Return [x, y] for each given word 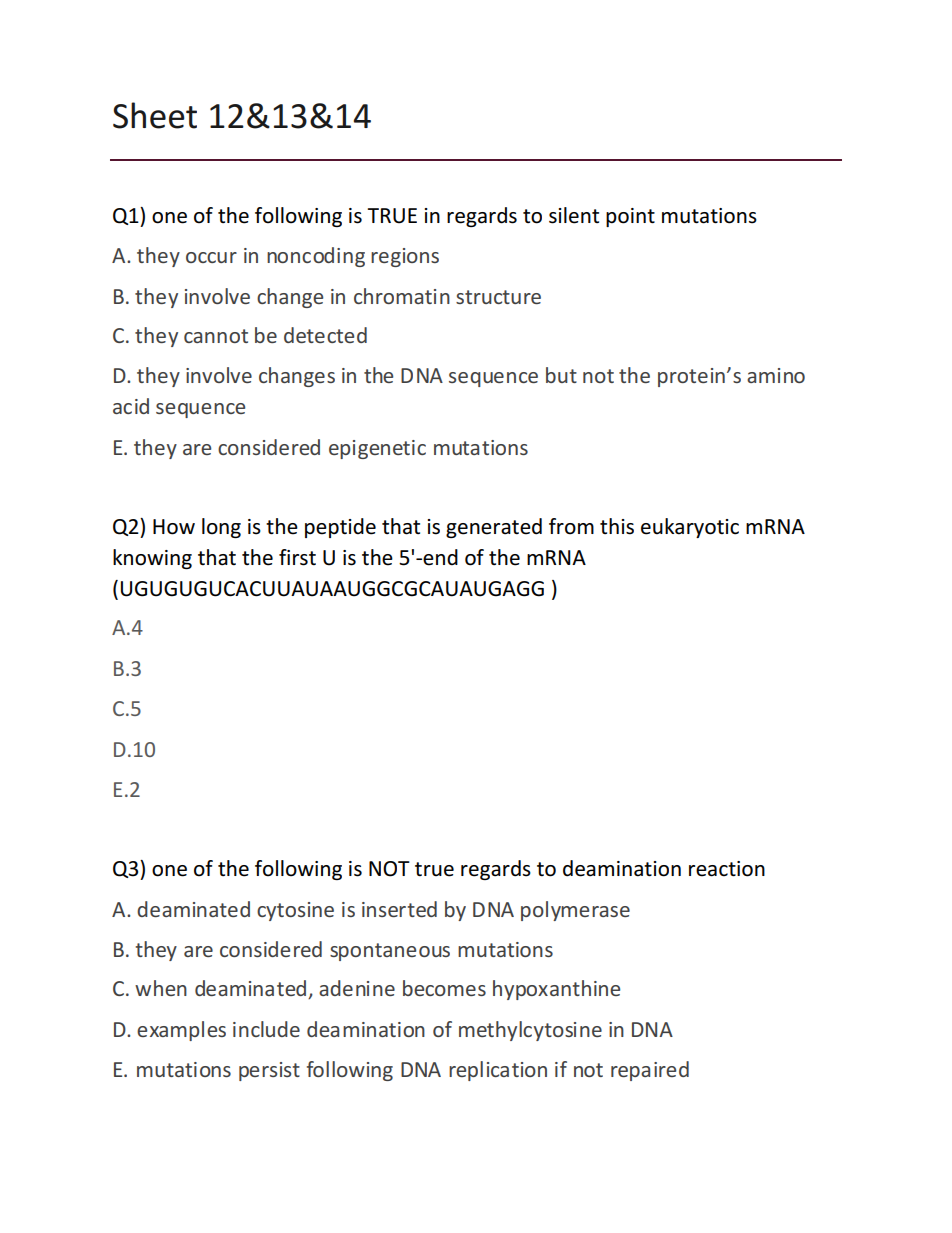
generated [494, 528]
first [297, 557]
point [630, 217]
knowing [152, 559]
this [617, 526]
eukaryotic [690, 528]
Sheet [155, 115]
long [221, 528]
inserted [399, 909]
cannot [216, 336]
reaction [727, 869]
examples [181, 1031]
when [161, 988]
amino [776, 375]
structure [498, 297]
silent [574, 215]
